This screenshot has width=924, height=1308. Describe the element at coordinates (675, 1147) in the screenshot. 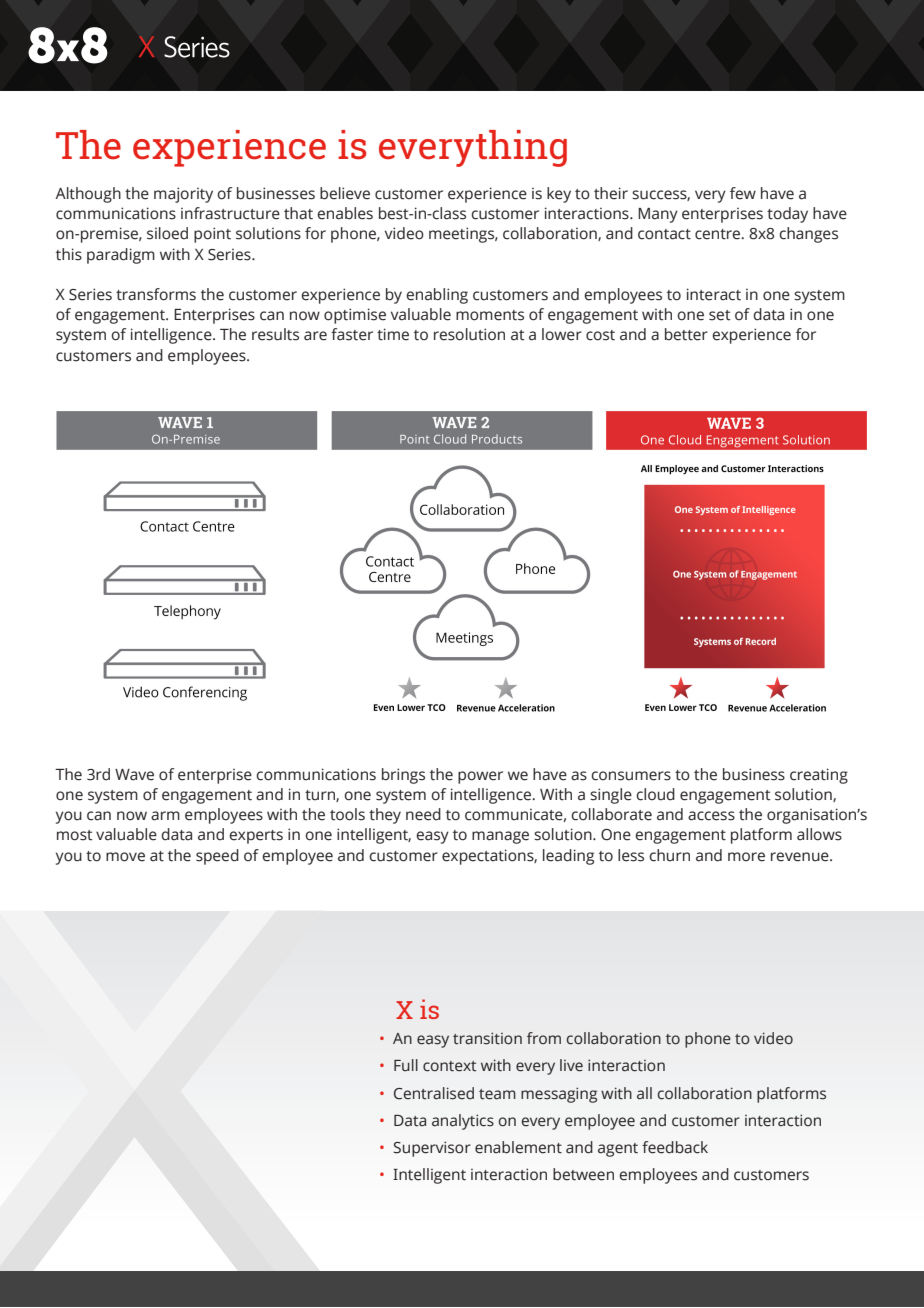

I see `feedback` at that location.
